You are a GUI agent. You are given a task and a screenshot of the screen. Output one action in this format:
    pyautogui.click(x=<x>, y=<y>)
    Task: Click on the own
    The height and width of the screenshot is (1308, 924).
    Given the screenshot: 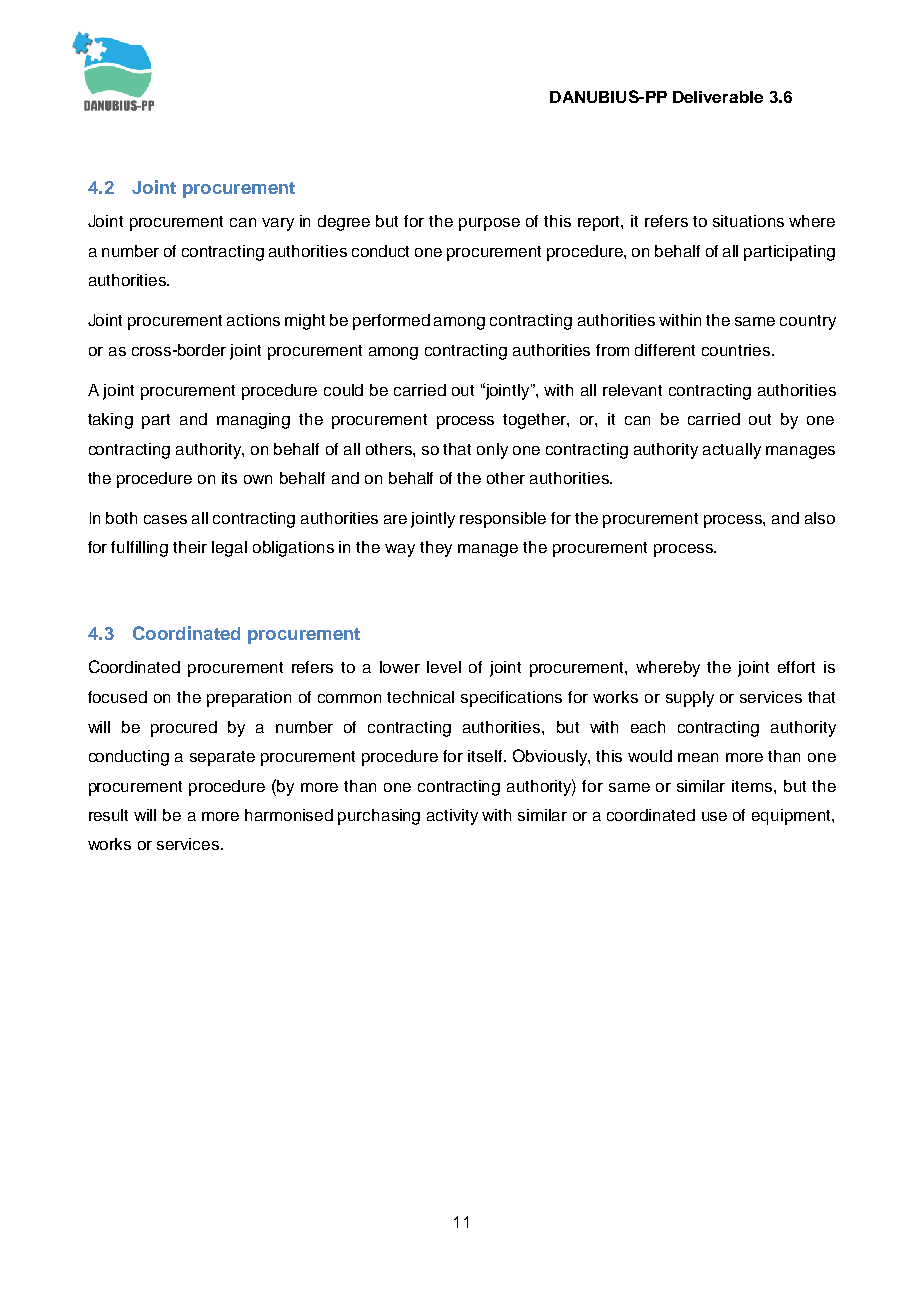 What is the action you would take?
    pyautogui.click(x=258, y=479)
